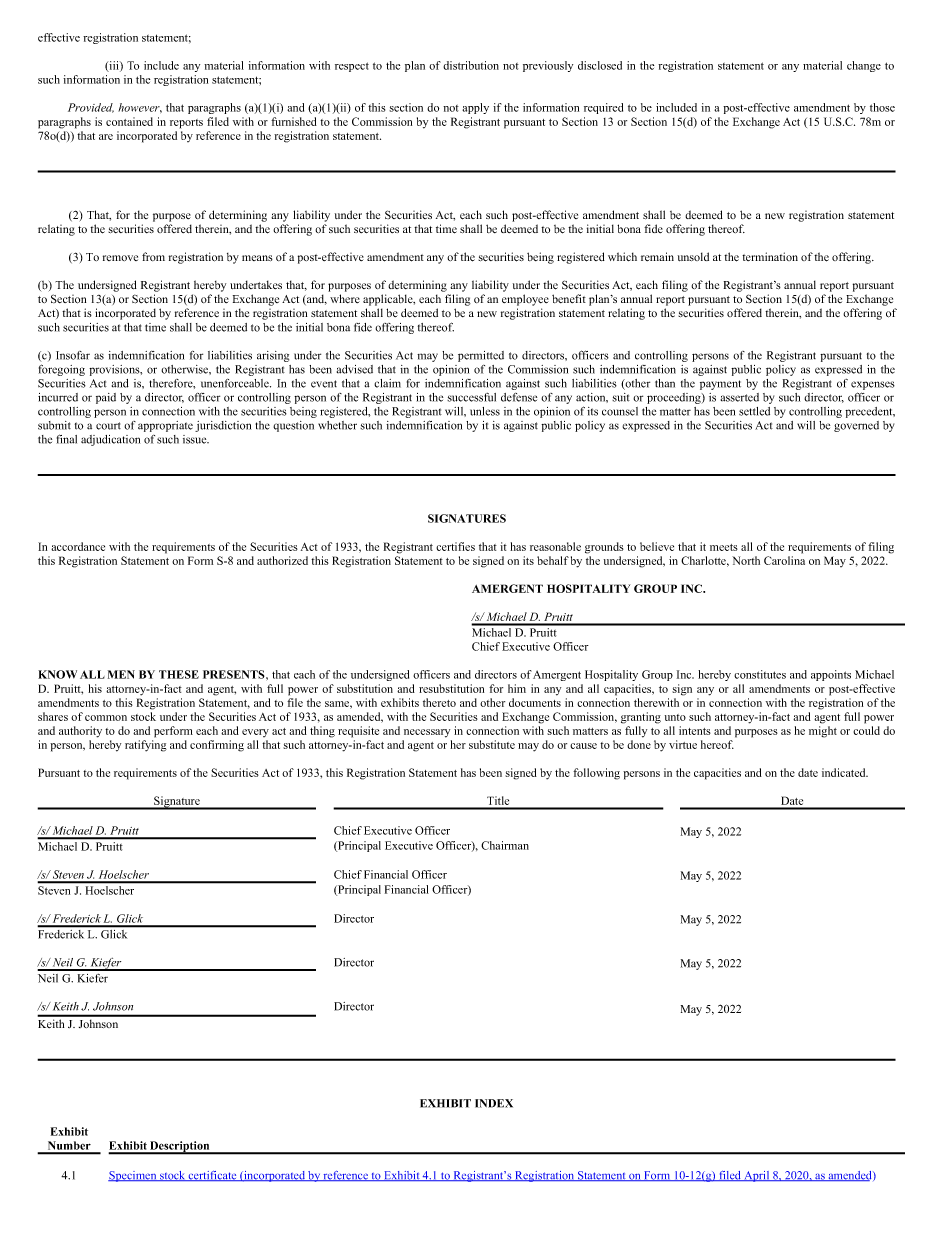 Image resolution: width=952 pixels, height=1233 pixels. What do you see at coordinates (494, 1103) in the screenshot?
I see `INDEX` at bounding box center [494, 1103].
